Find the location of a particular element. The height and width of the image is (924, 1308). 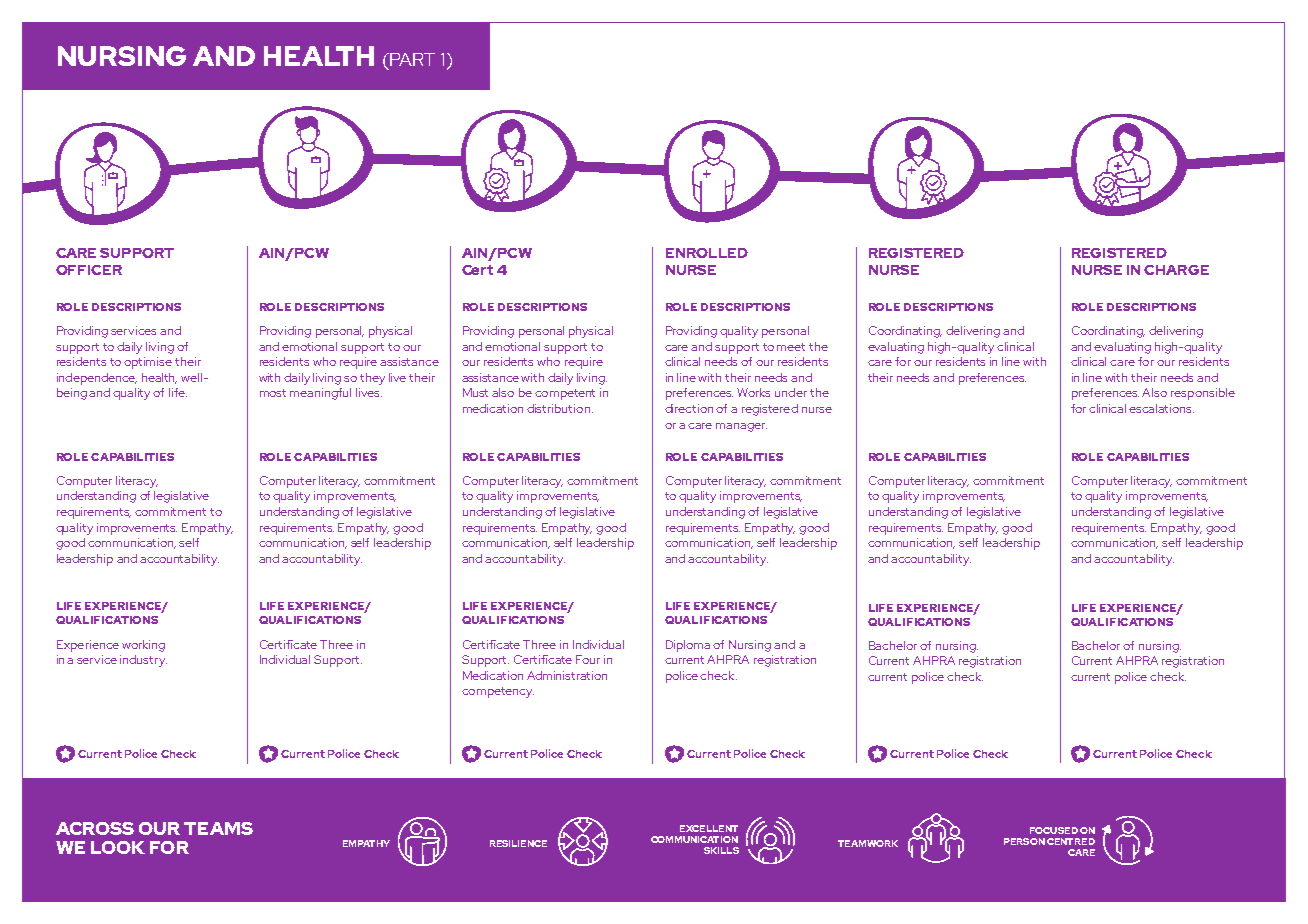

most is located at coordinates (273, 393).
